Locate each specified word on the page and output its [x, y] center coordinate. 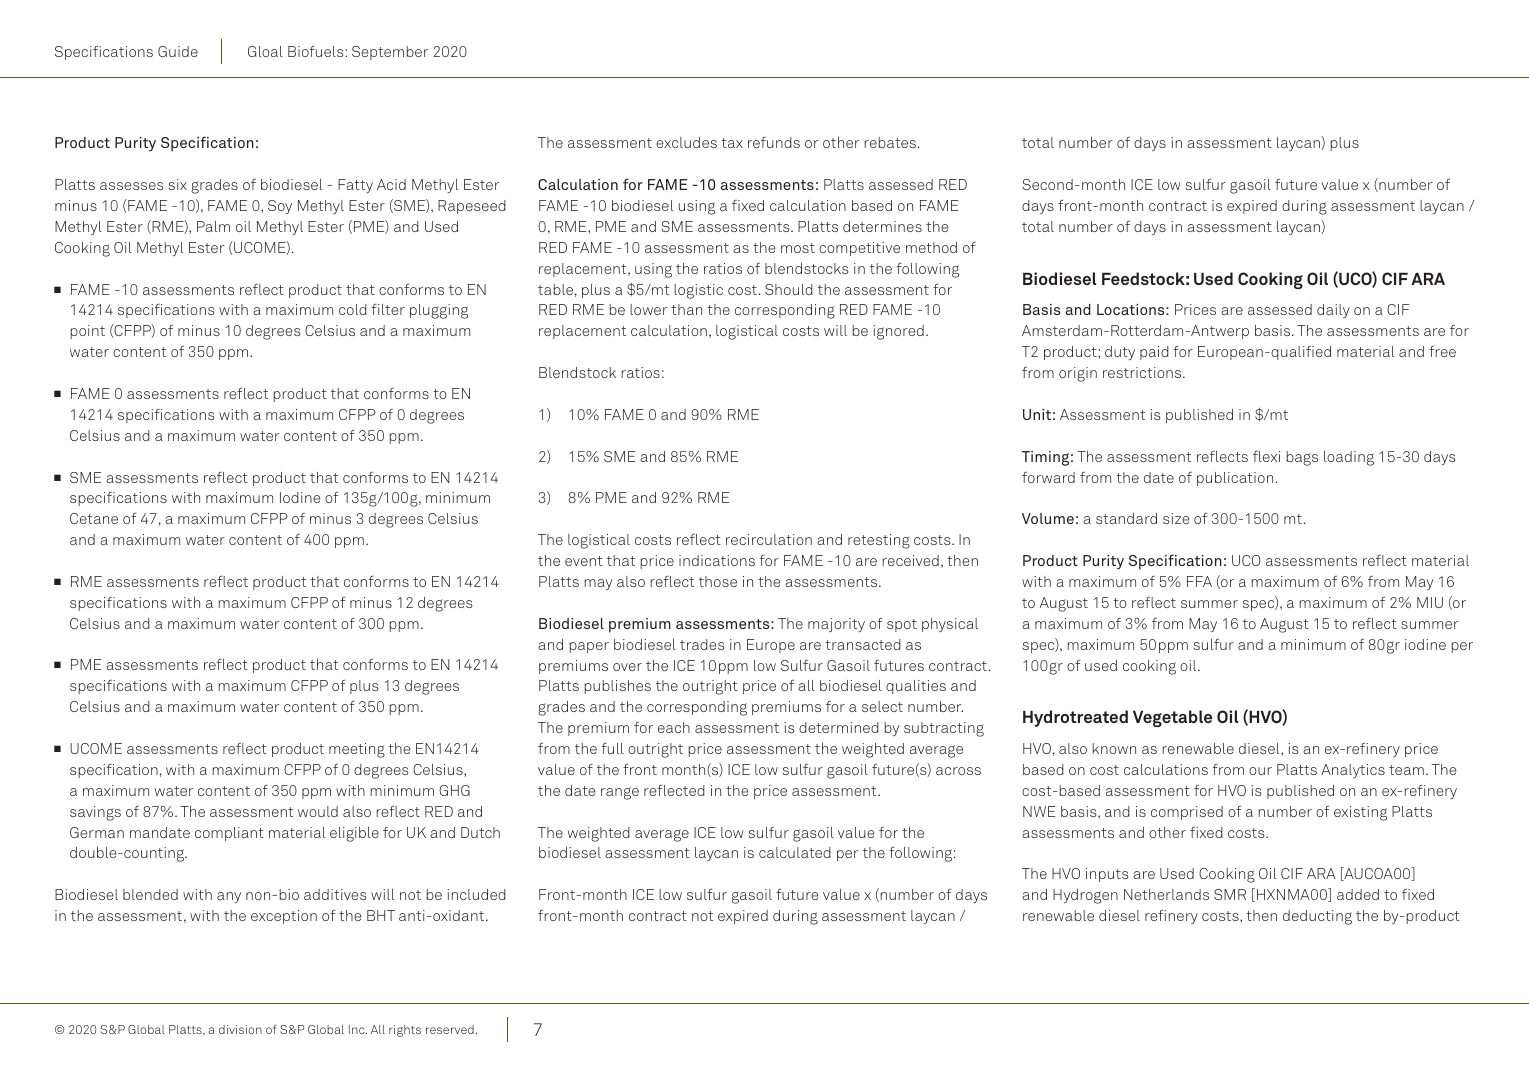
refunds [774, 142]
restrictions [1143, 372]
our [1260, 771]
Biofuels [317, 51]
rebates [890, 142]
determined [839, 727]
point [88, 332]
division [240, 1029]
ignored [898, 332]
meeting [357, 750]
